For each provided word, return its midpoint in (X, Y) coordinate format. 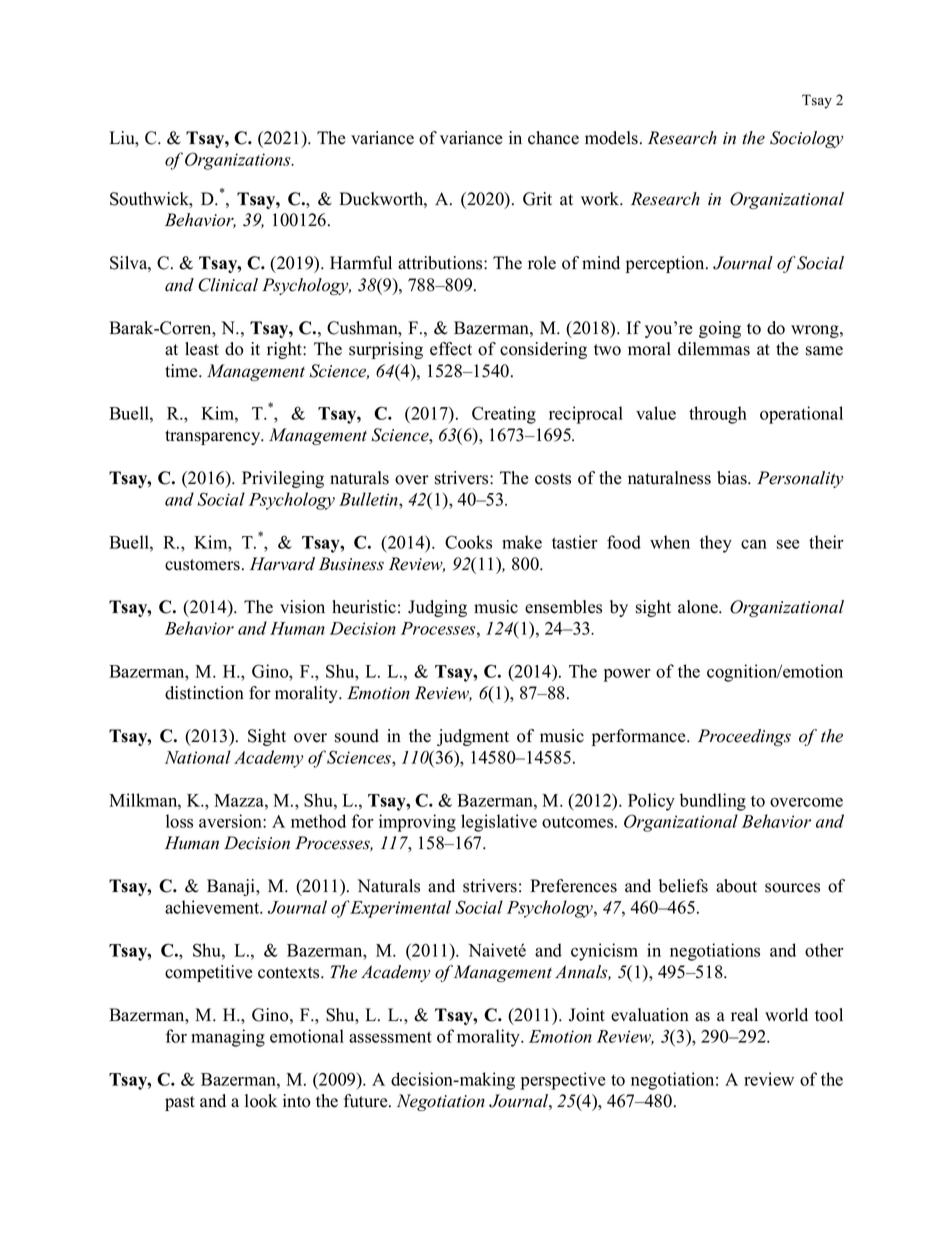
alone (699, 607)
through (718, 415)
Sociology (806, 139)
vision (302, 607)
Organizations (239, 161)
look (261, 1101)
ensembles (563, 607)
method (318, 821)
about (736, 886)
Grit (537, 199)
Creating (504, 415)
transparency (214, 437)
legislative (499, 823)
